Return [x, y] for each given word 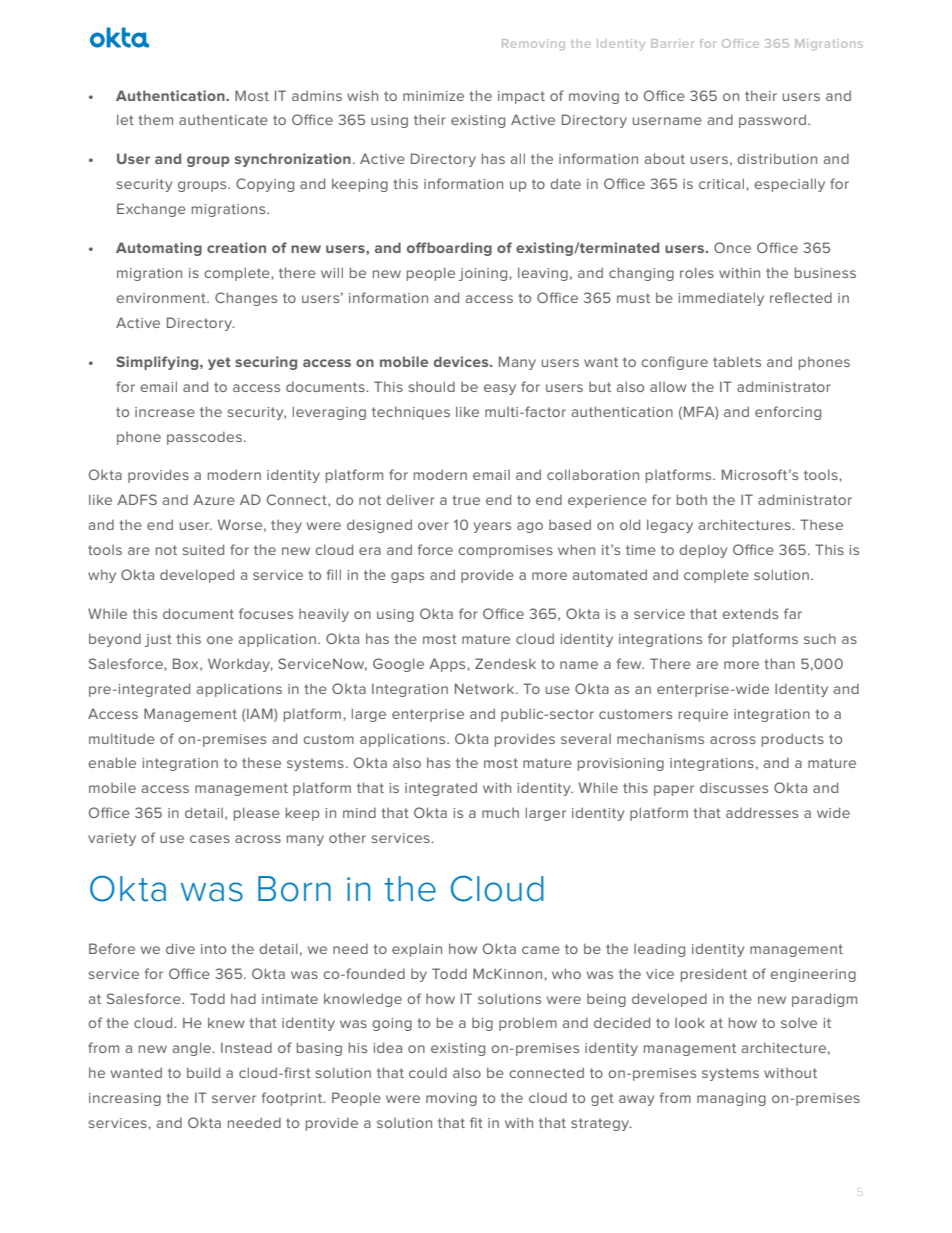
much [500, 813]
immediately [721, 299]
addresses [762, 812]
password [772, 121]
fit [476, 1122]
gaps [407, 577]
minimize [433, 96]
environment [162, 298]
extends [750, 613]
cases [210, 839]
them [156, 120]
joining [484, 274]
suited [203, 549]
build [203, 1072]
